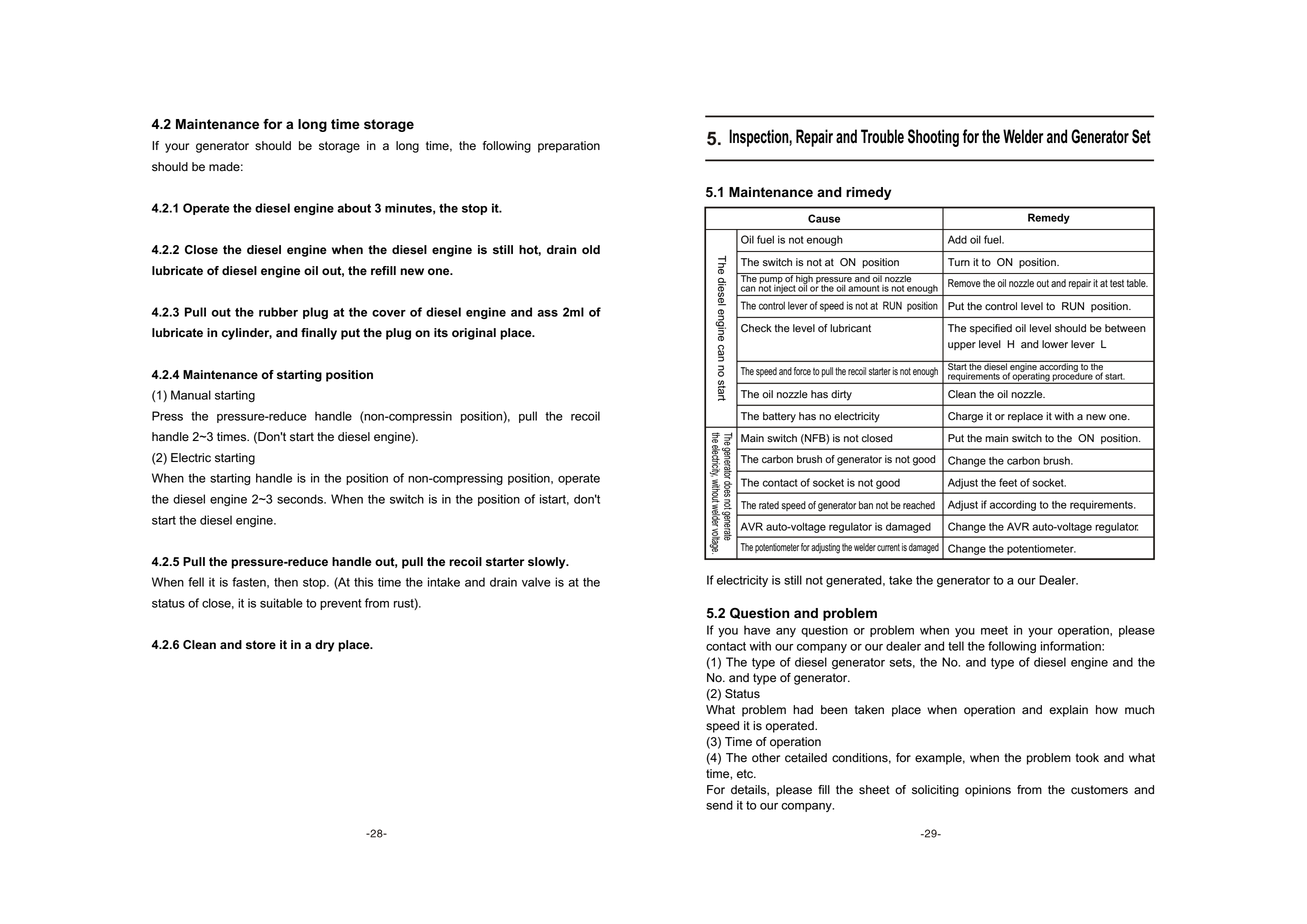  Describe the element at coordinates (779, 417) in the document. I see `battery` at that location.
